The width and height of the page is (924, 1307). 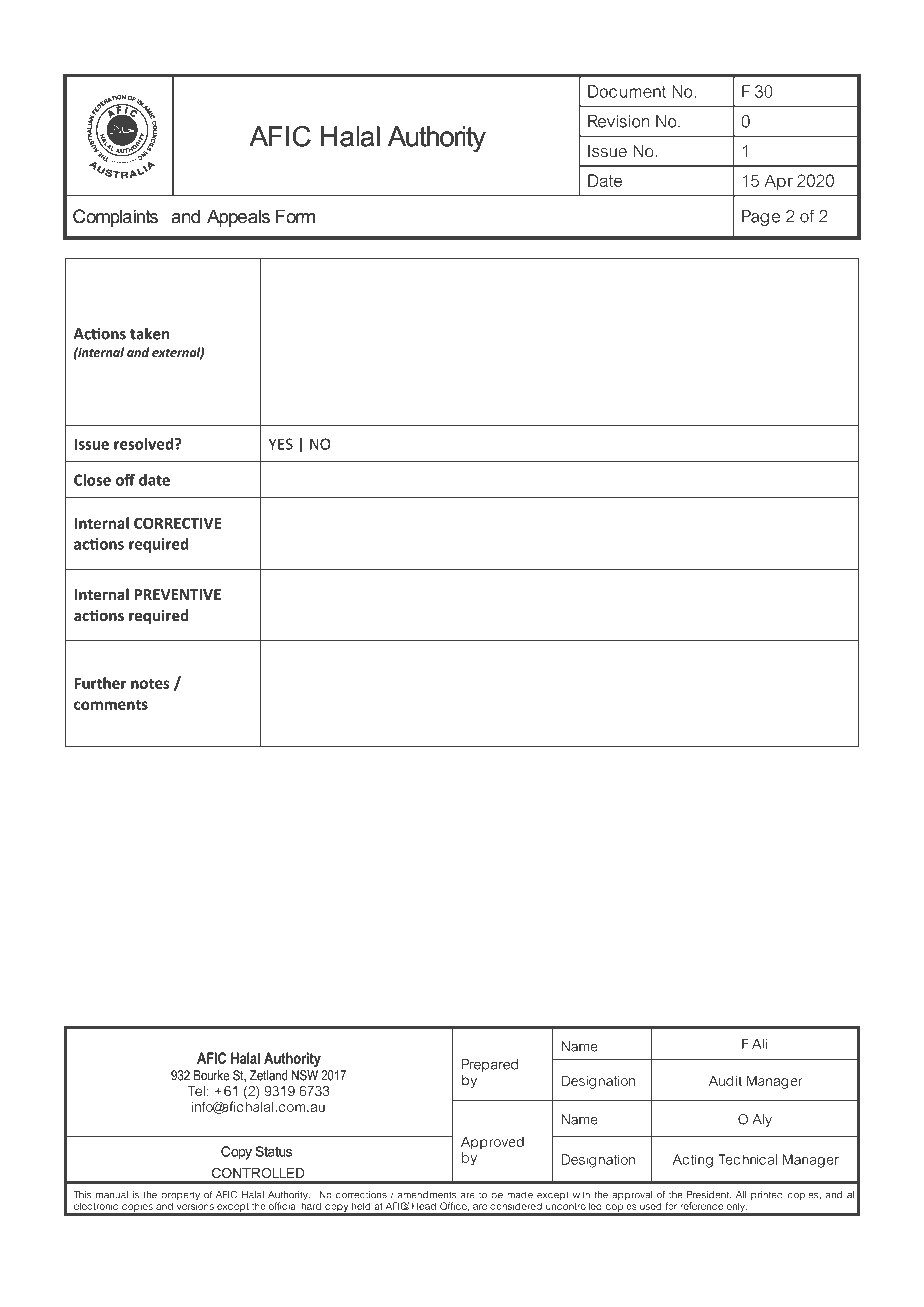 I want to click on Form, so click(x=295, y=216).
